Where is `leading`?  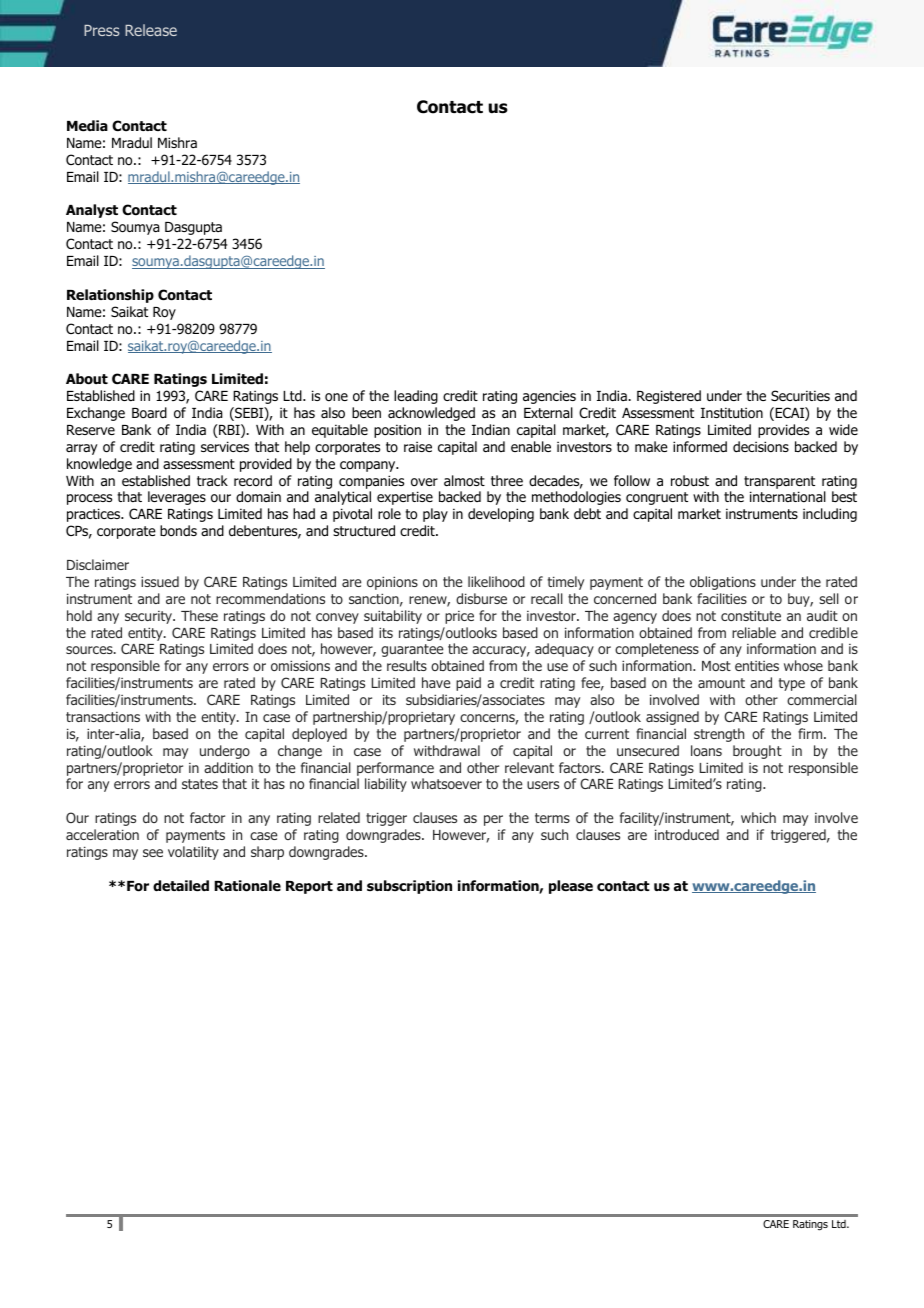
leading is located at coordinates (416, 397).
